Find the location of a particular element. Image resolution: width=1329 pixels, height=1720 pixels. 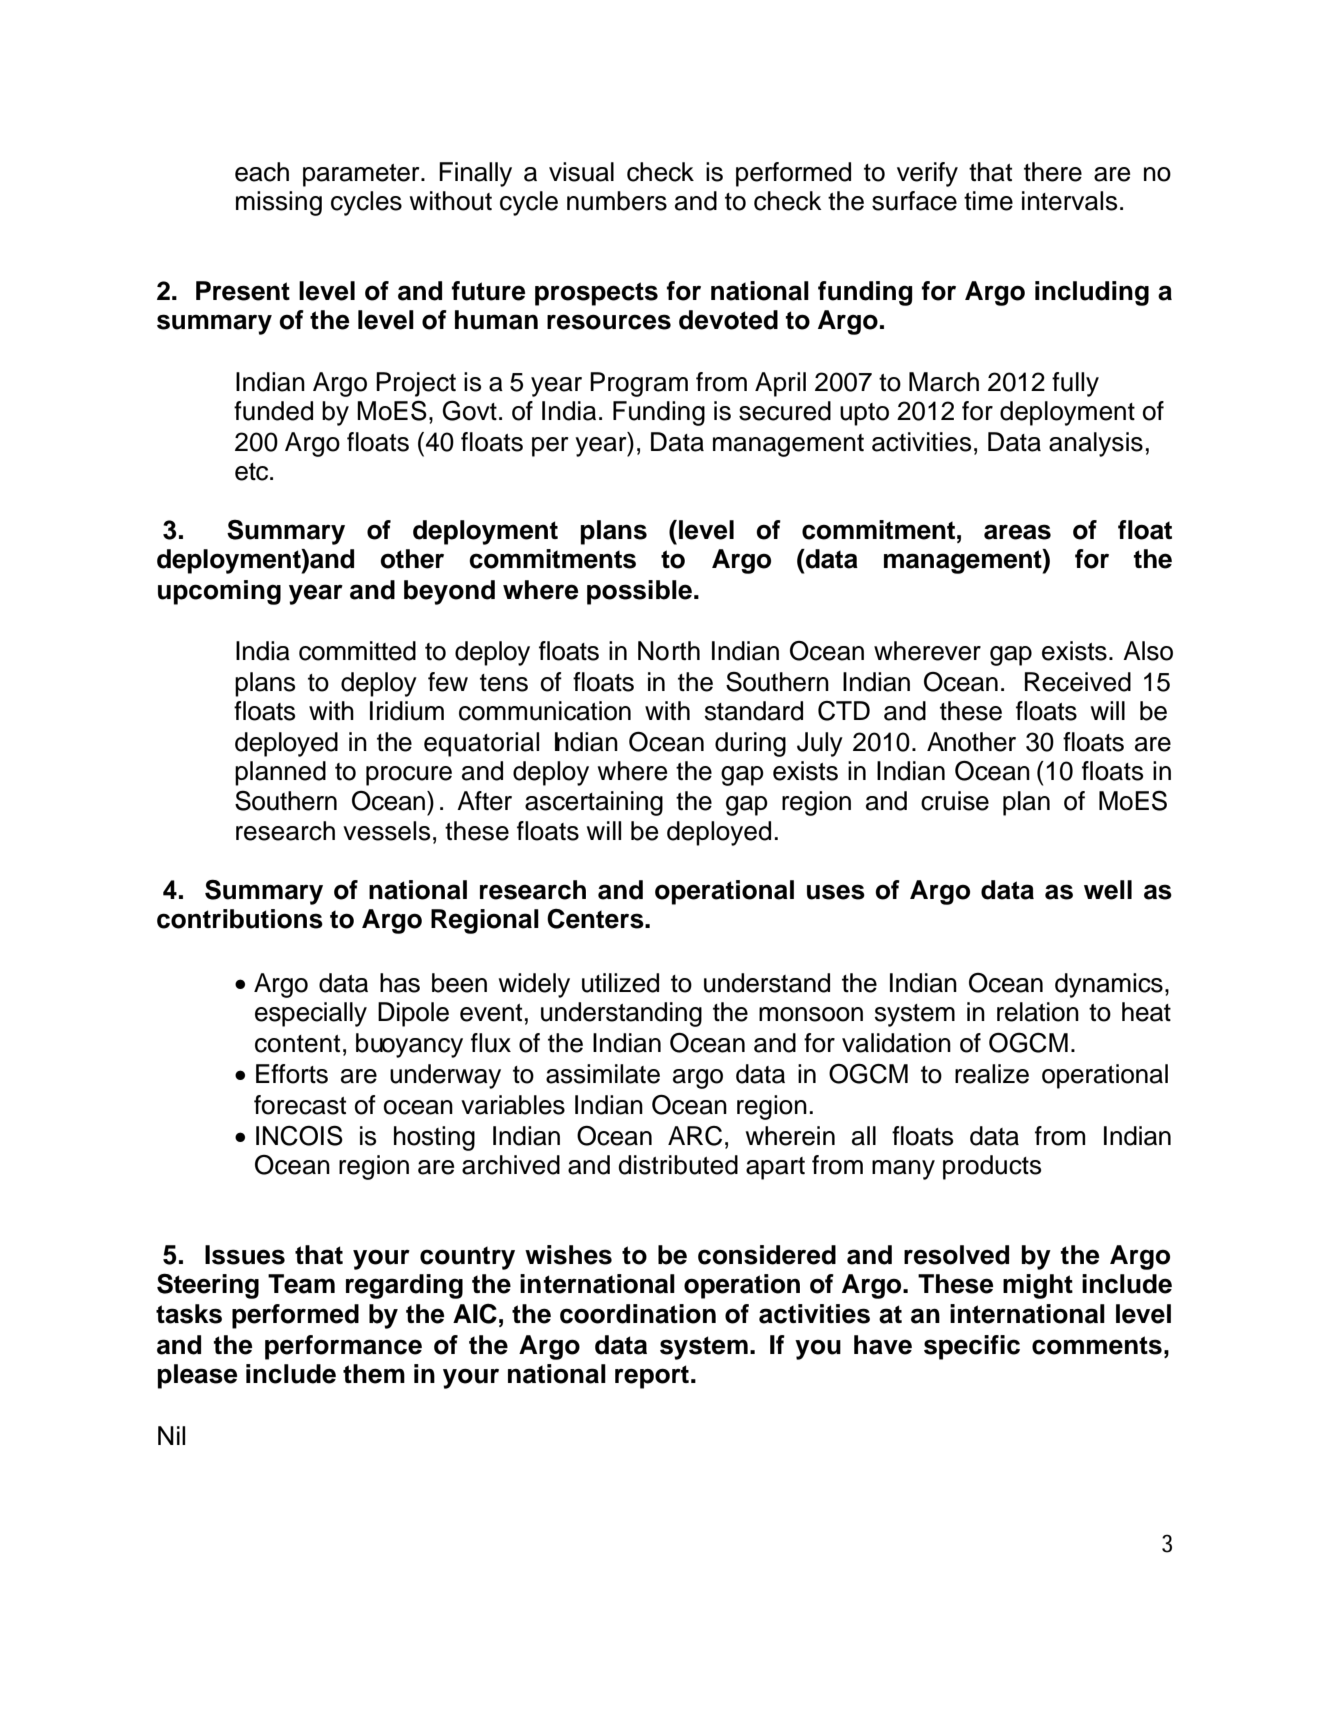

missing is located at coordinates (279, 203).
